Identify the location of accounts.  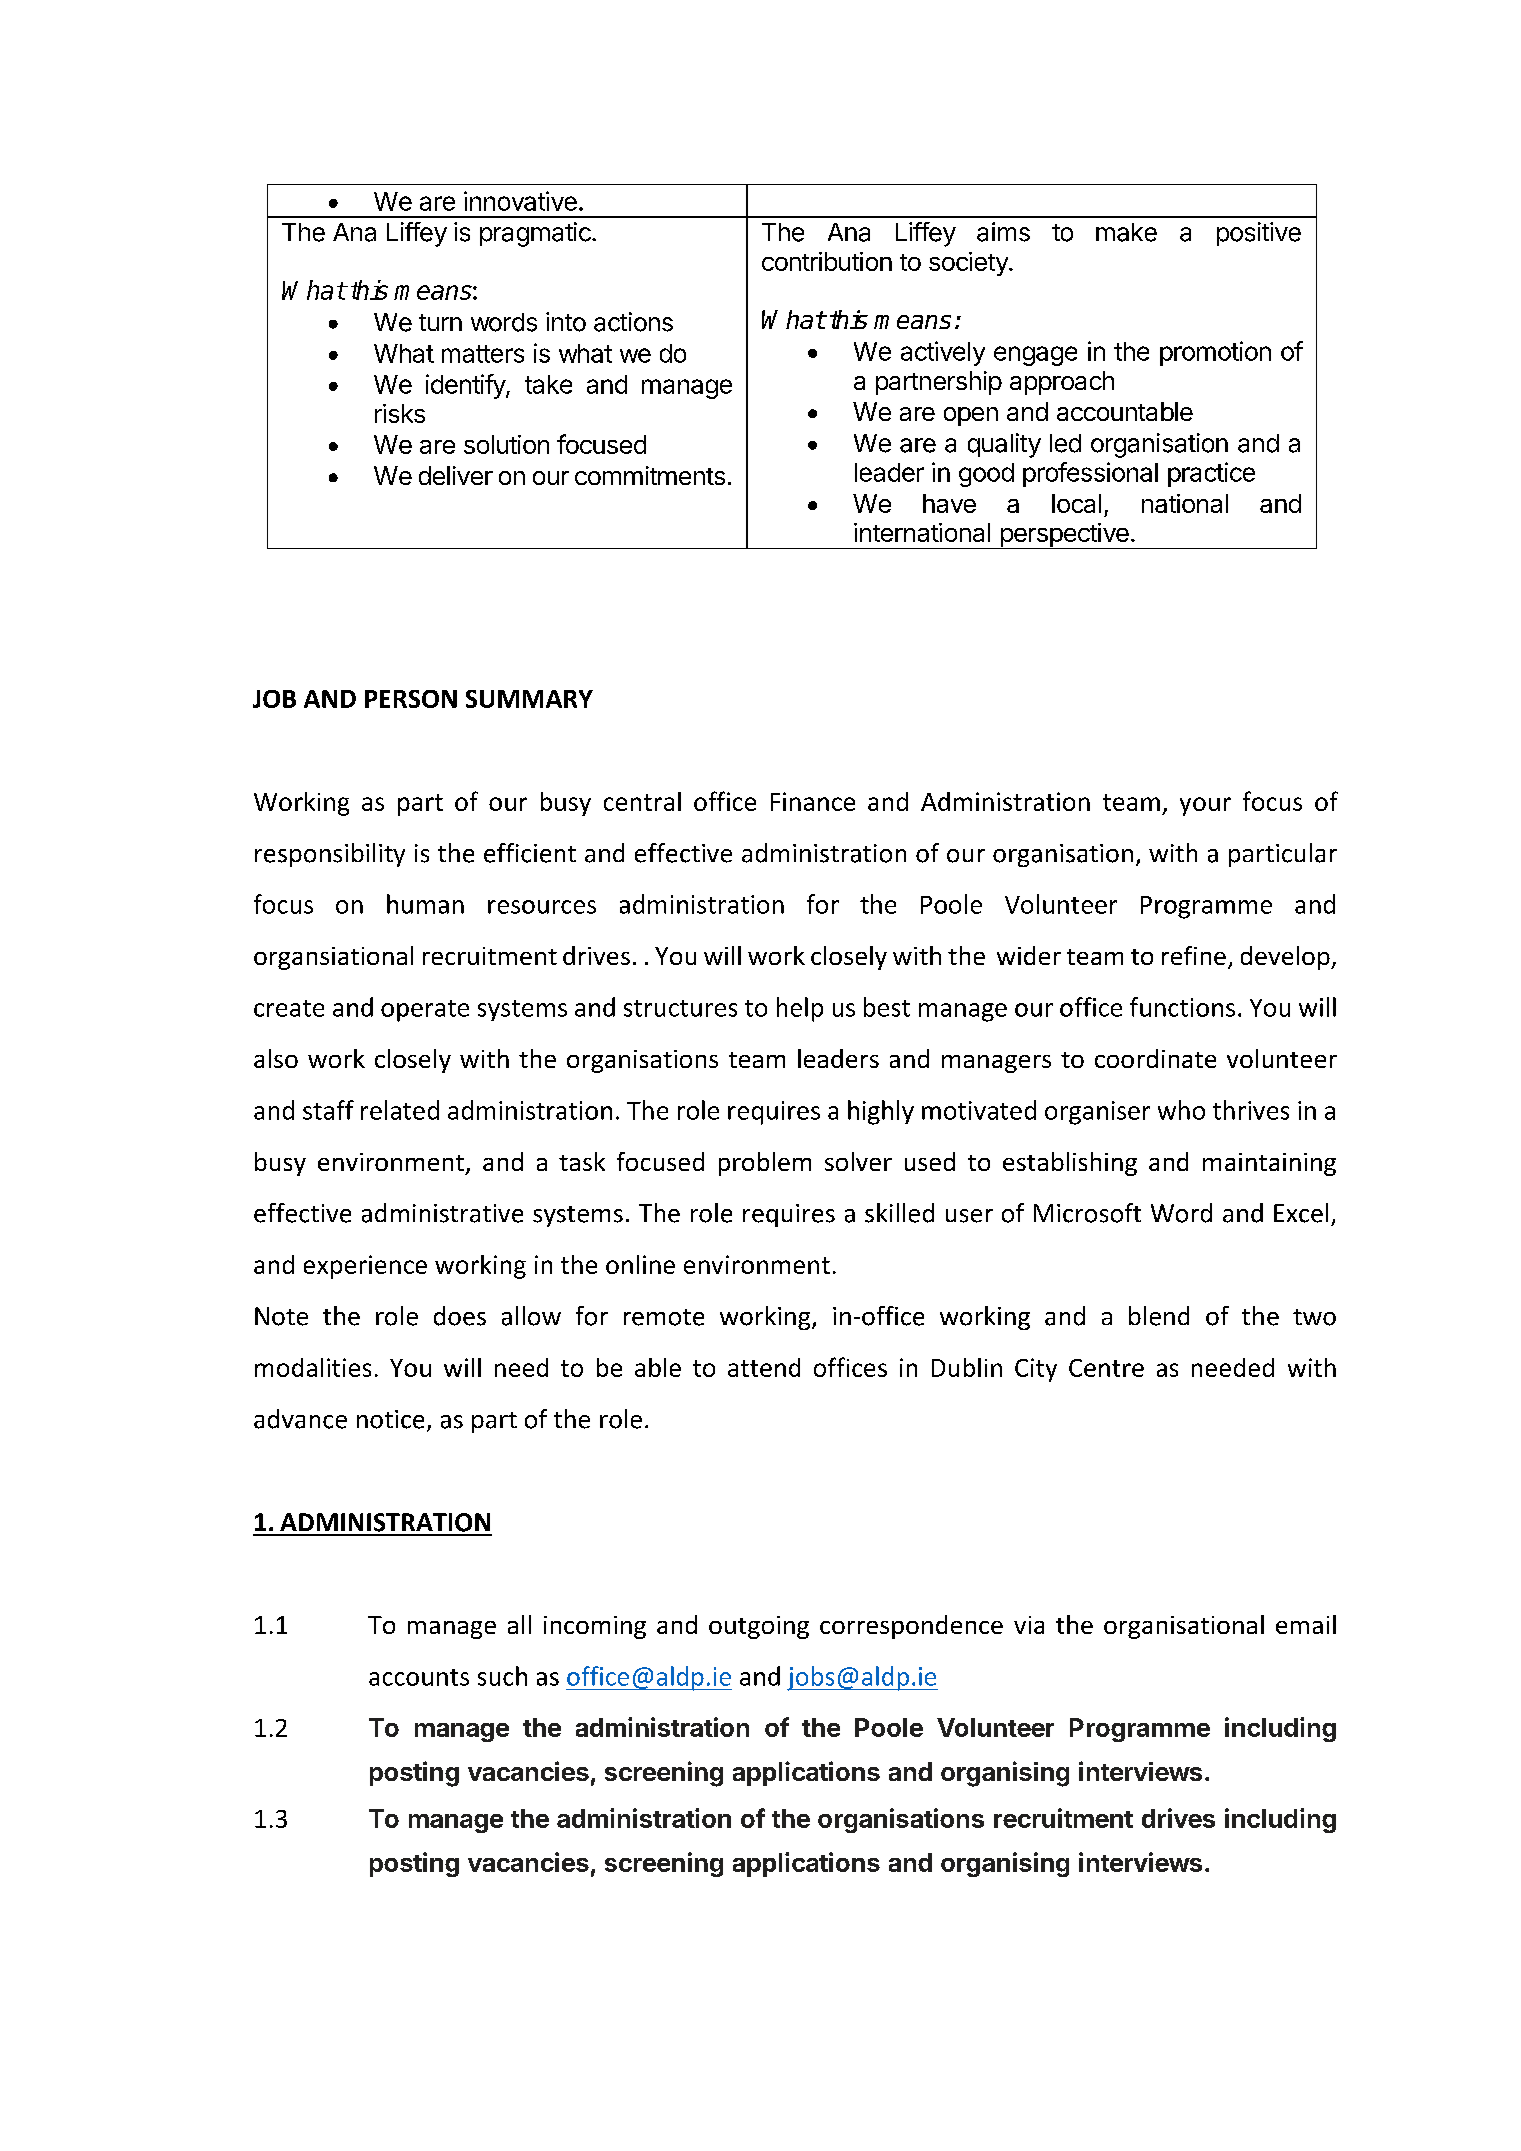
(419, 1677).
